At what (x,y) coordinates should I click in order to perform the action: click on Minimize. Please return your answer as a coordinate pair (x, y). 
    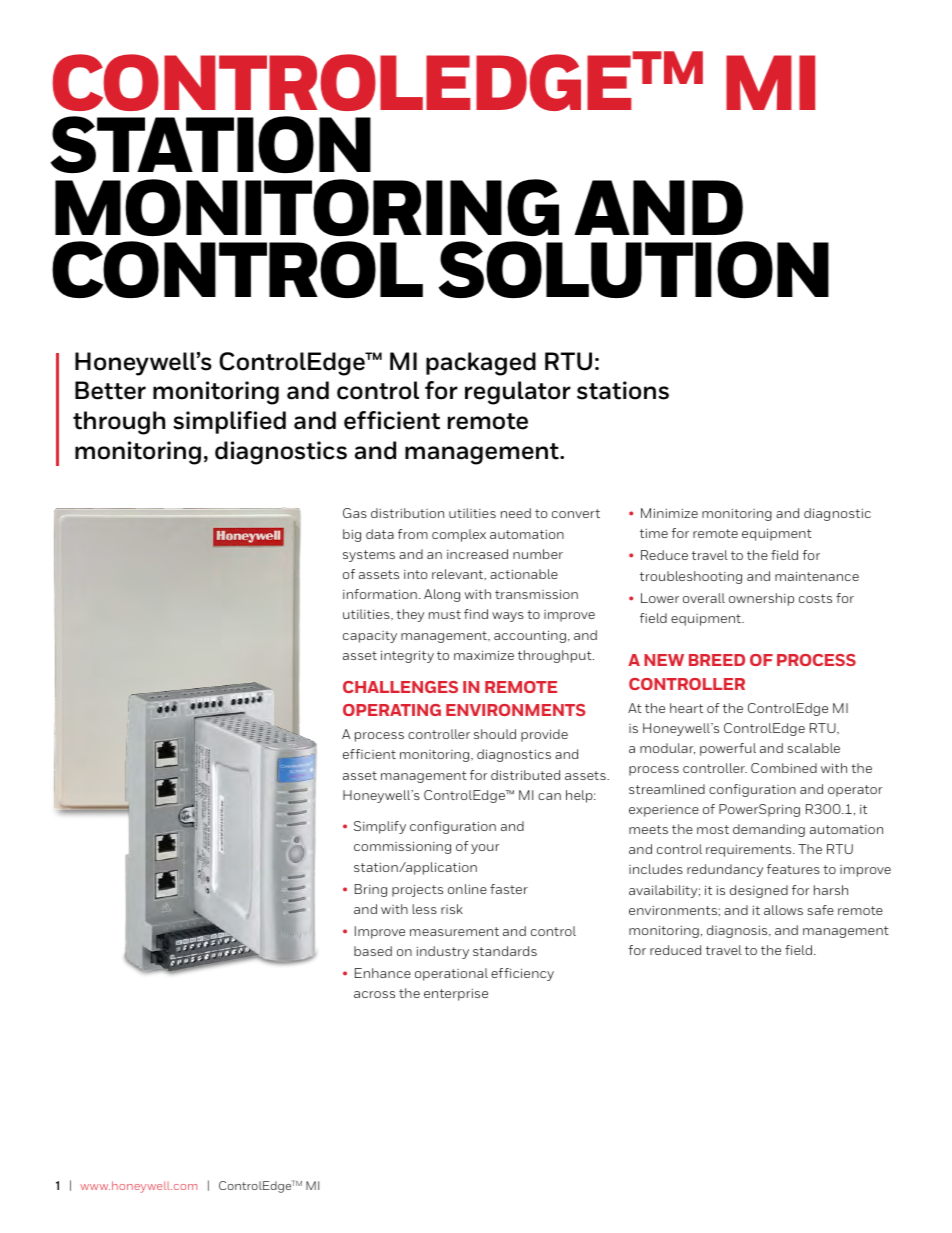
    Looking at the image, I should click on (669, 513).
